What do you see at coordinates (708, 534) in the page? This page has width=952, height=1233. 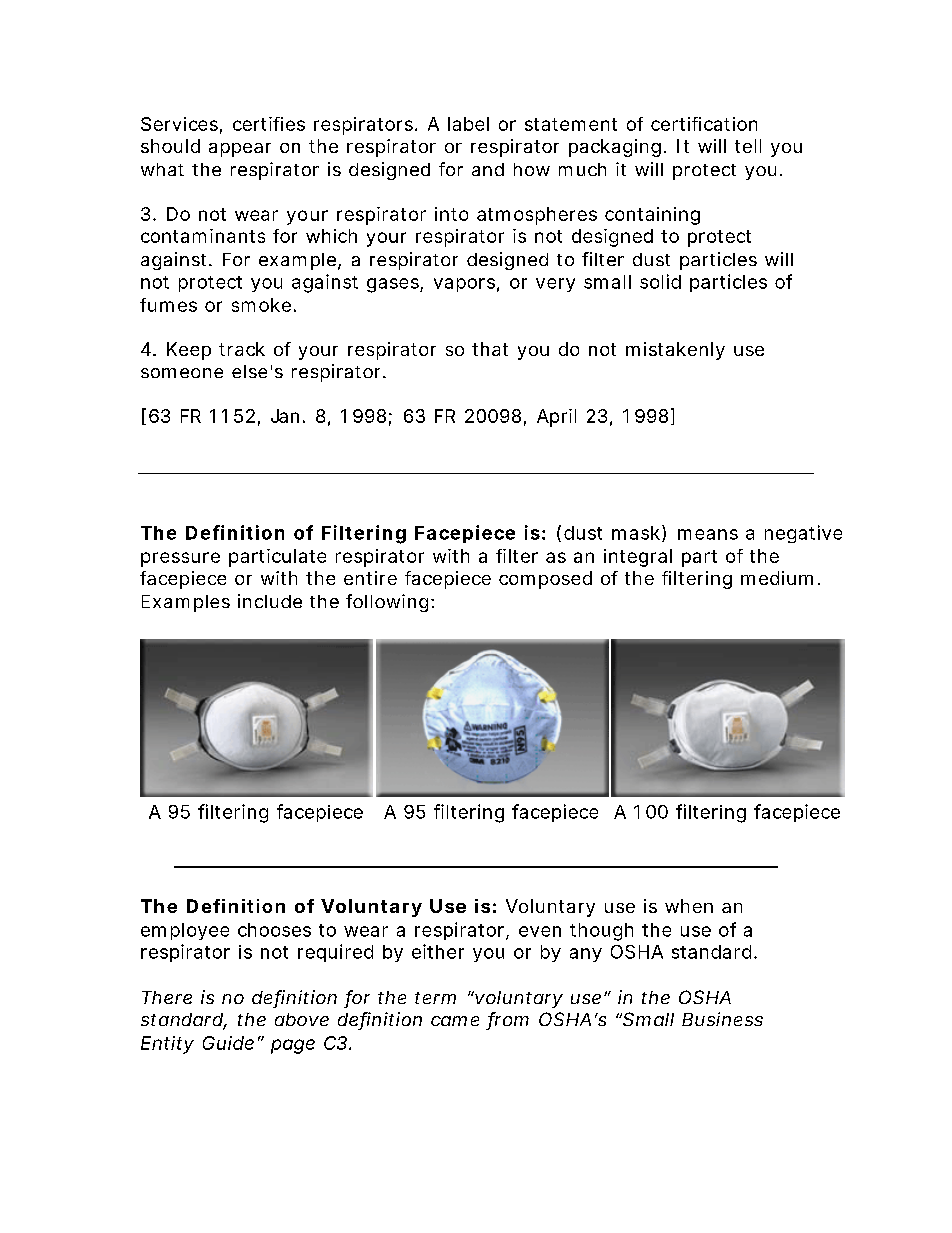 I see `means` at bounding box center [708, 534].
